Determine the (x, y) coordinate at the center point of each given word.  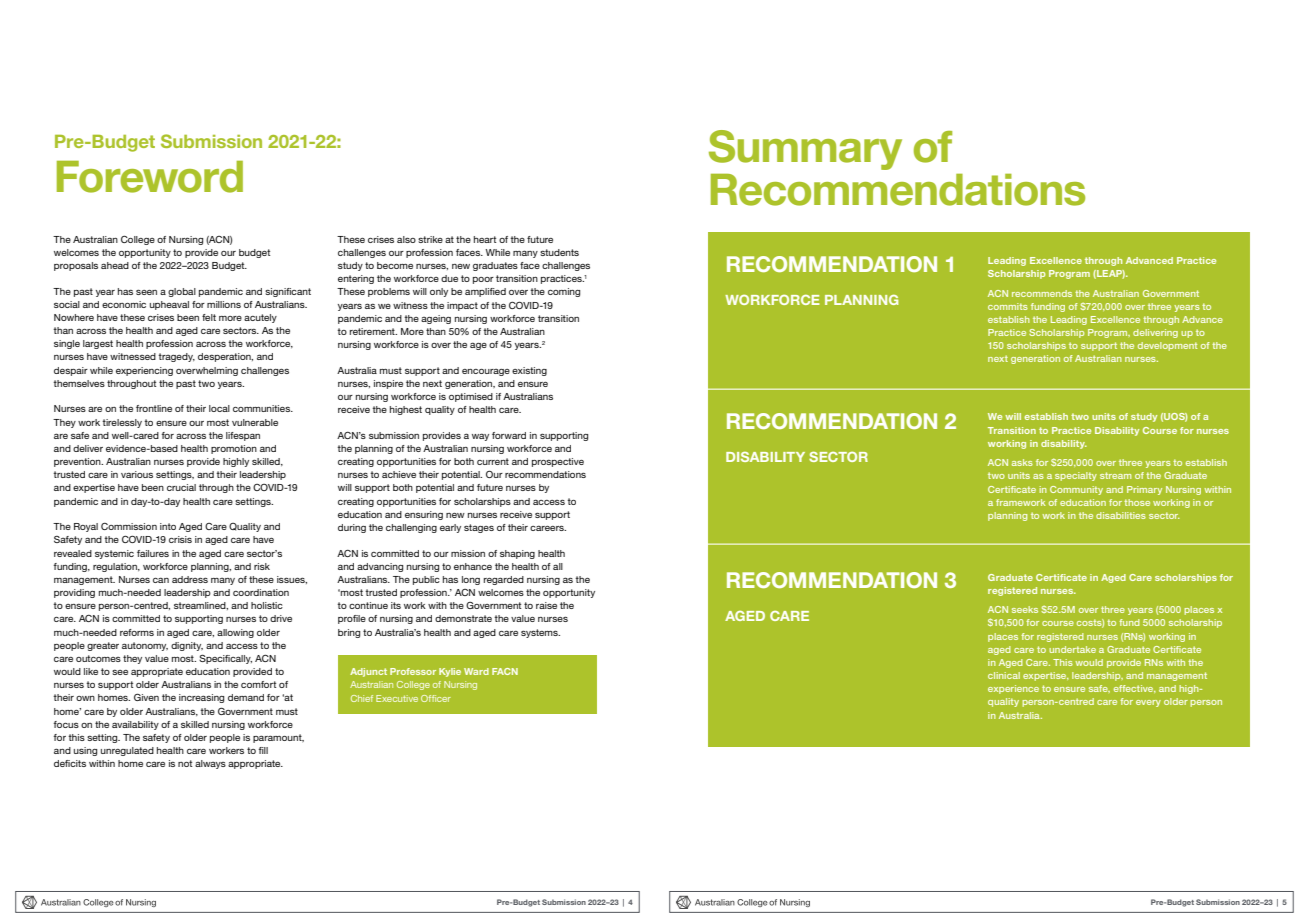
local (219, 408)
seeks (1025, 609)
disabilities (1121, 515)
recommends (1042, 293)
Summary (805, 150)
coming (564, 292)
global (182, 292)
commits (1008, 306)
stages (479, 528)
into (168, 526)
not (185, 763)
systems (540, 633)
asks (1022, 462)
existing (529, 371)
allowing (235, 633)
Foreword (150, 177)
